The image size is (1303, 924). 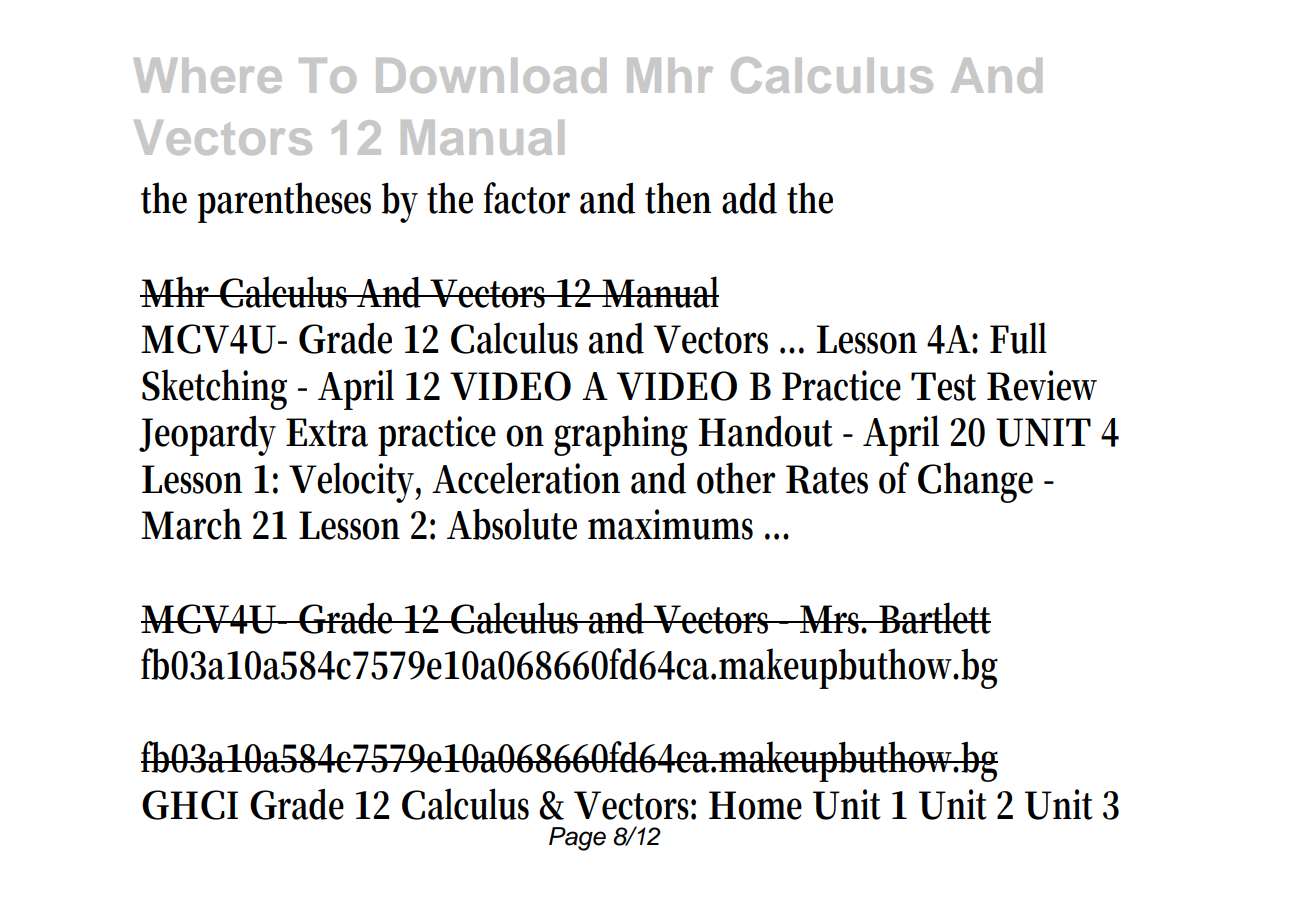 What do you see at coordinates (621, 435) in the document?
I see `graphing` at bounding box center [621, 435].
